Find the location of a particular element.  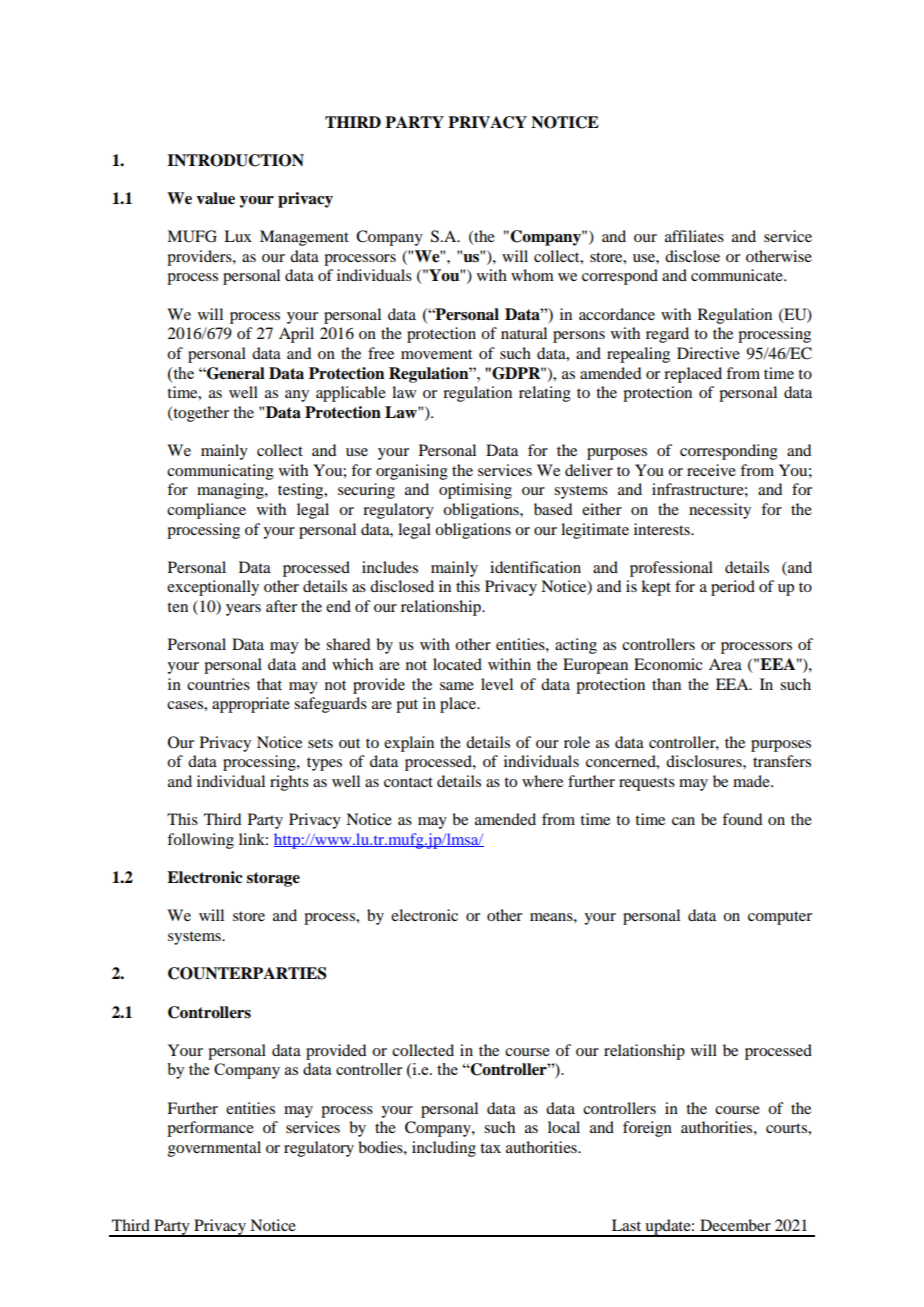

Area is located at coordinates (725, 664).
